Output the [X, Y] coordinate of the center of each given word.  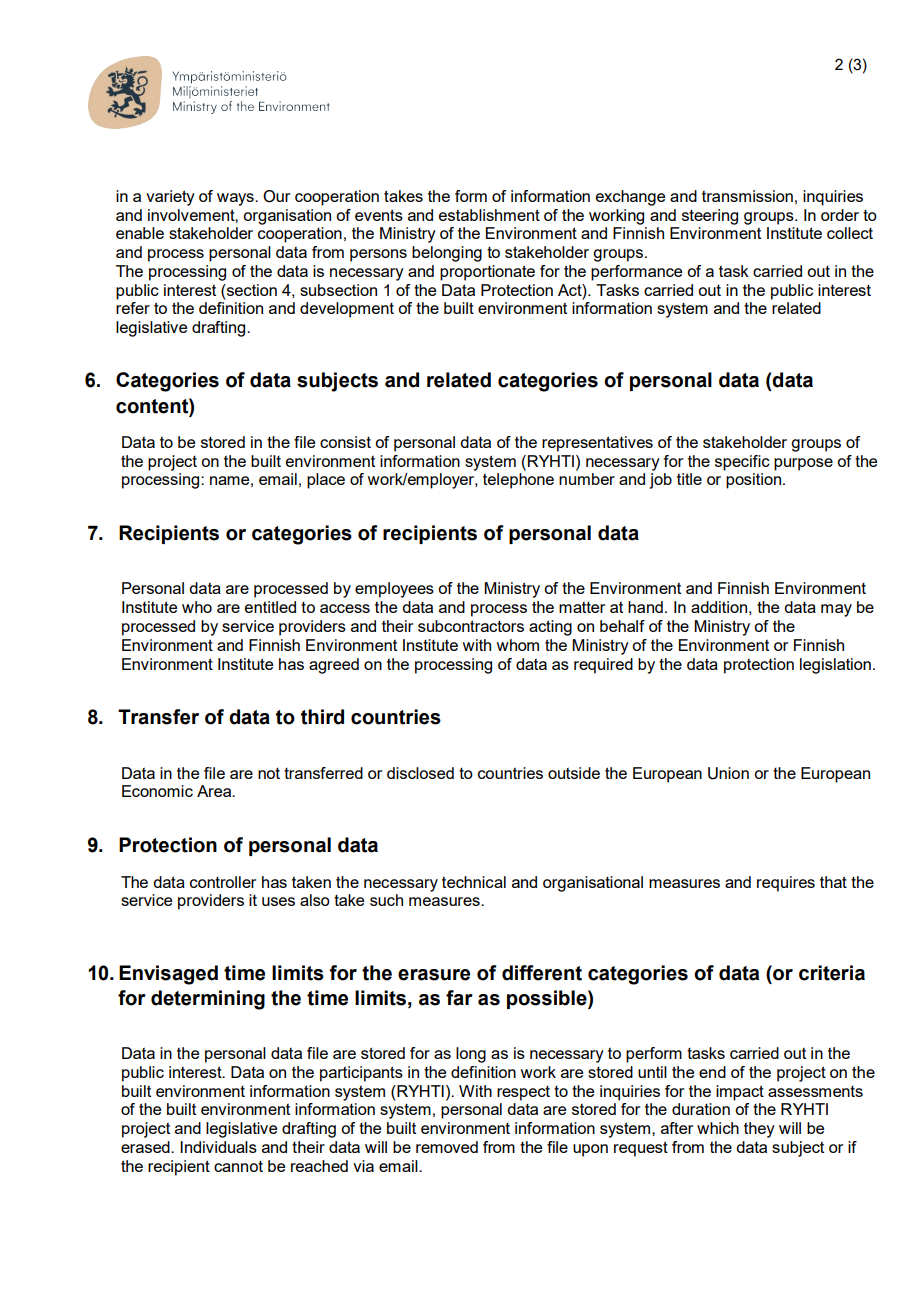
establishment [489, 215]
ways [236, 199]
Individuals [218, 1147]
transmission [747, 196]
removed [447, 1147]
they [759, 1130]
